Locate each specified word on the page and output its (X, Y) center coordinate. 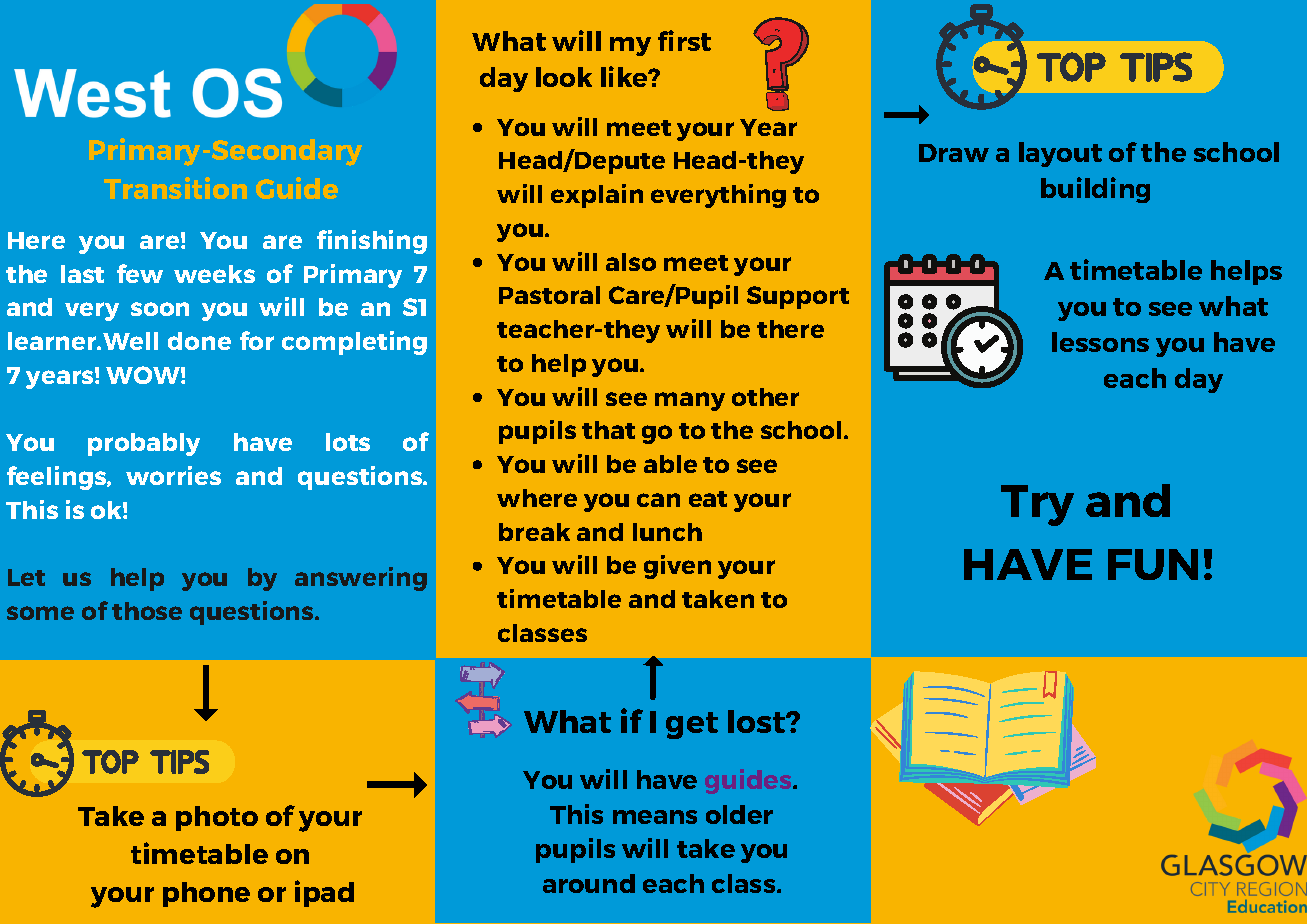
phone (206, 894)
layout (1060, 154)
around (589, 883)
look (564, 77)
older (739, 814)
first (684, 40)
